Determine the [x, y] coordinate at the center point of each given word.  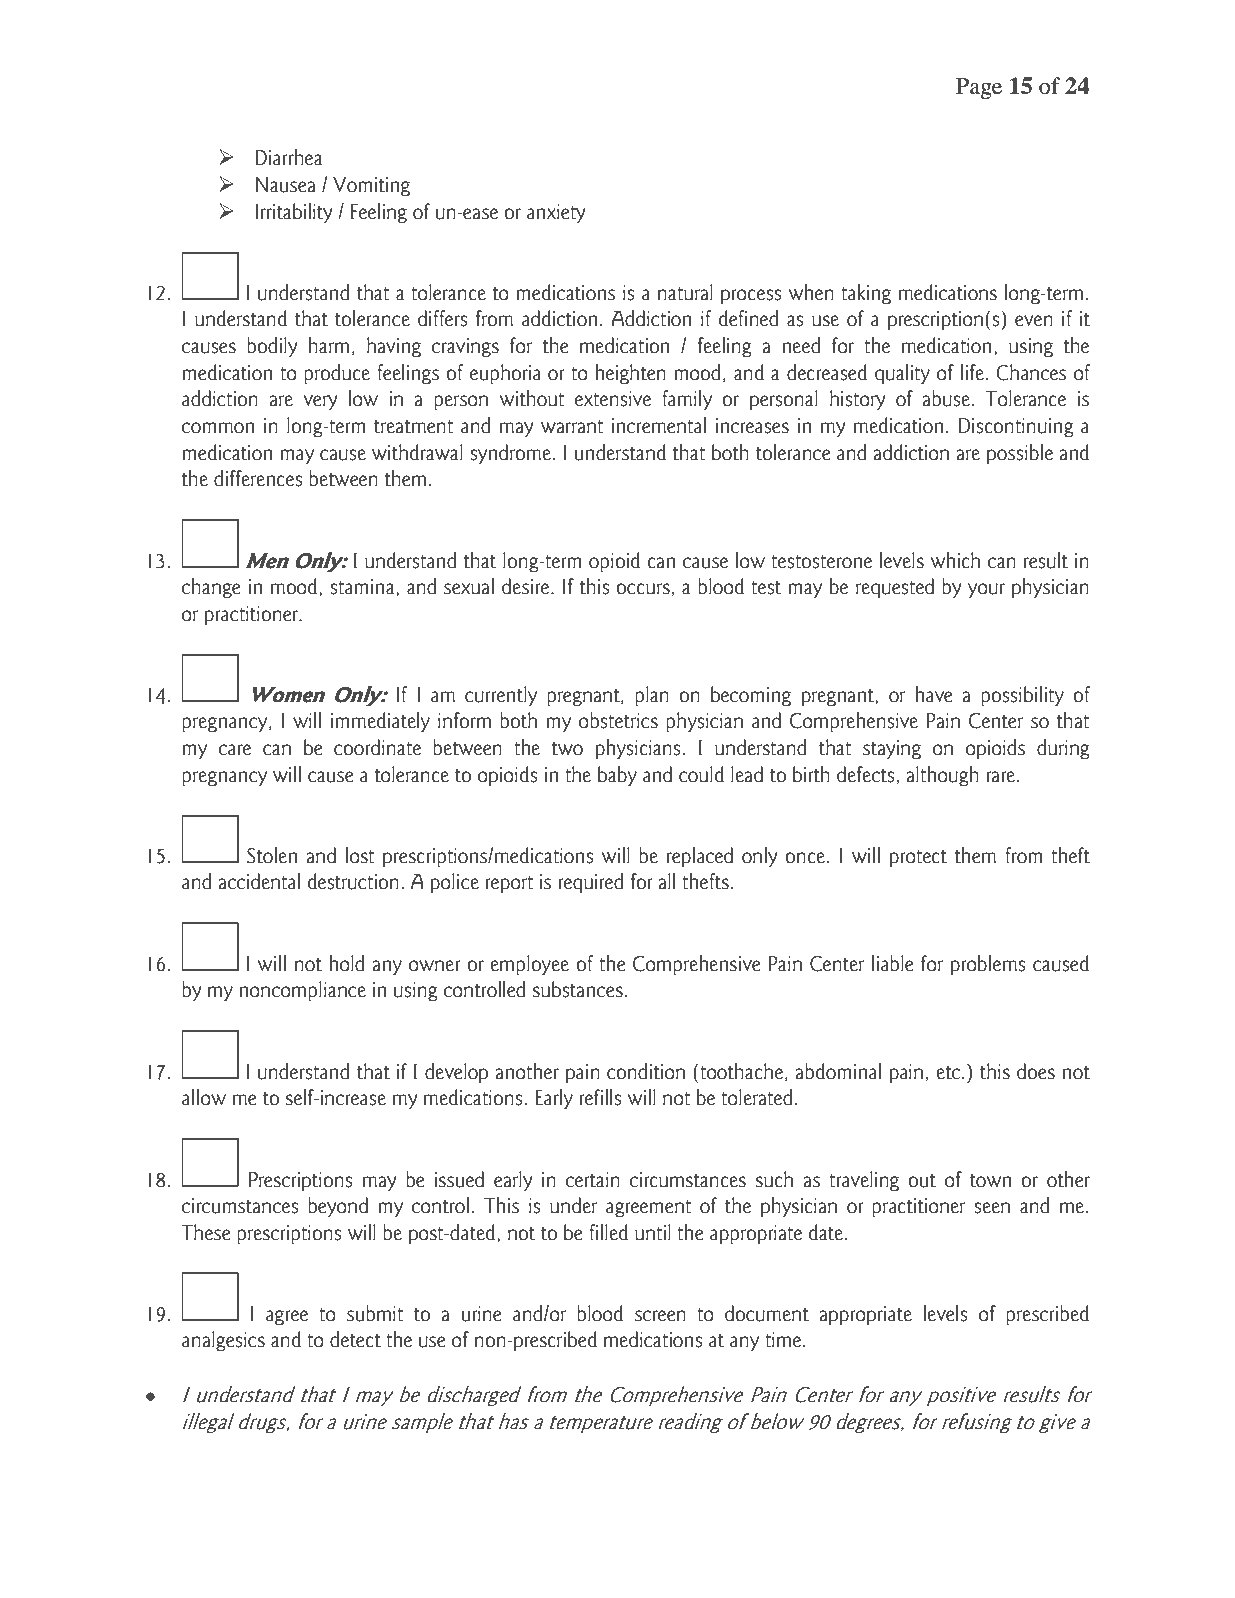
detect [355, 1339]
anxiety [556, 213]
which [955, 560]
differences [258, 478]
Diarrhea [288, 157]
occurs [643, 589]
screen [660, 1316]
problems [988, 965]
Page [979, 89]
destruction [353, 881]
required [591, 883]
